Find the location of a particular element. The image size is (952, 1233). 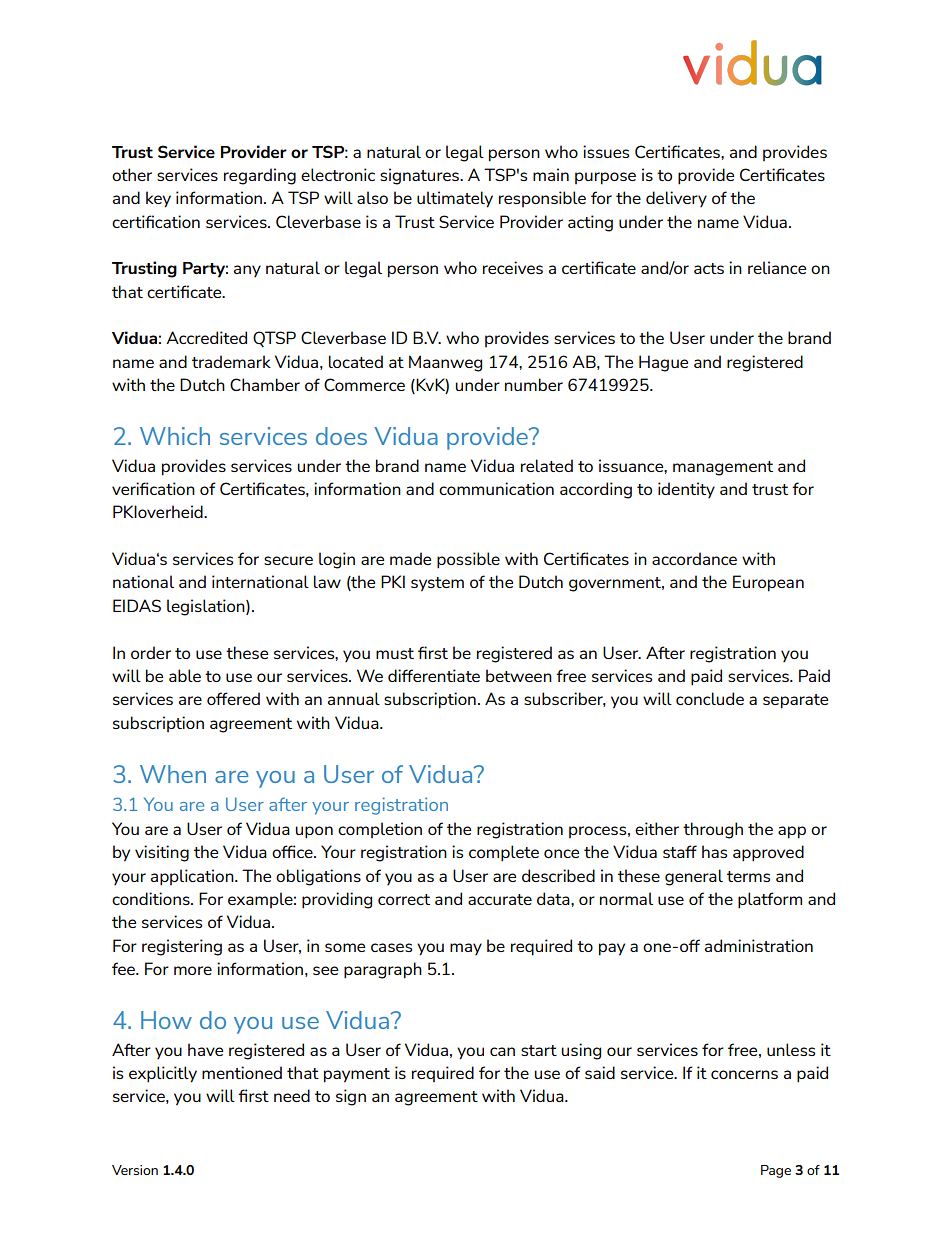

delivery is located at coordinates (676, 199).
